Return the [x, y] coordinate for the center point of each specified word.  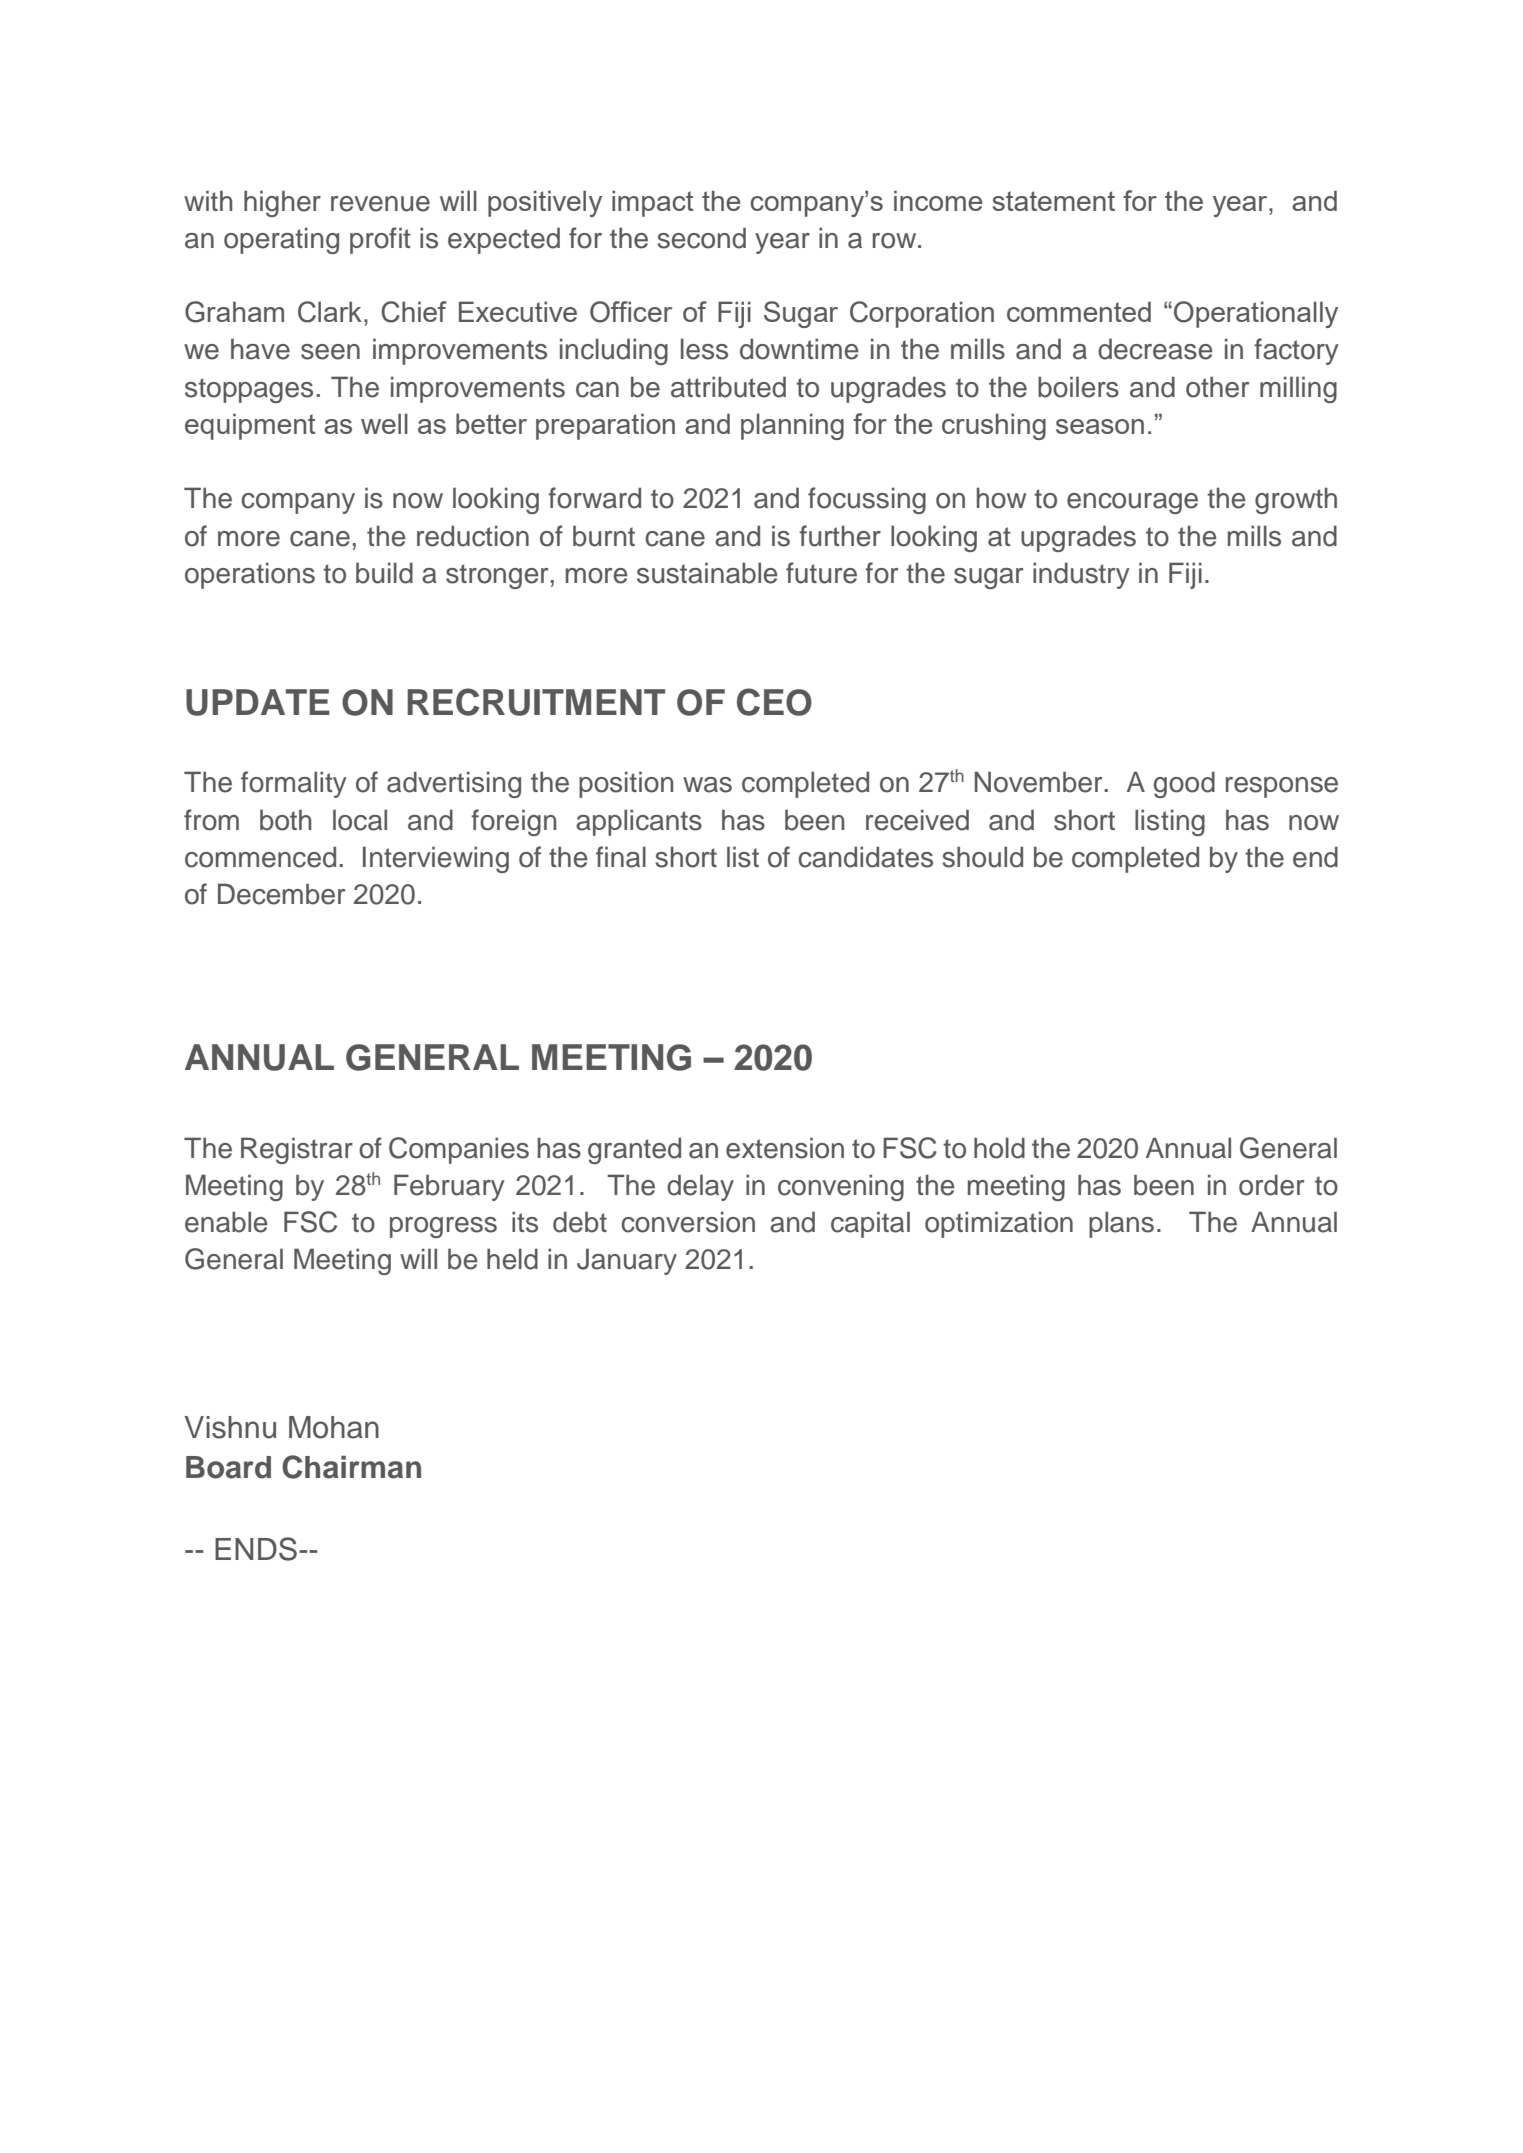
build [384, 573]
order [1271, 1185]
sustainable [707, 573]
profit [380, 240]
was [707, 785]
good [1184, 784]
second [701, 238]
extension [785, 1148]
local [360, 820]
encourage [1132, 503]
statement [1054, 201]
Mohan [334, 1427]
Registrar [297, 1150]
